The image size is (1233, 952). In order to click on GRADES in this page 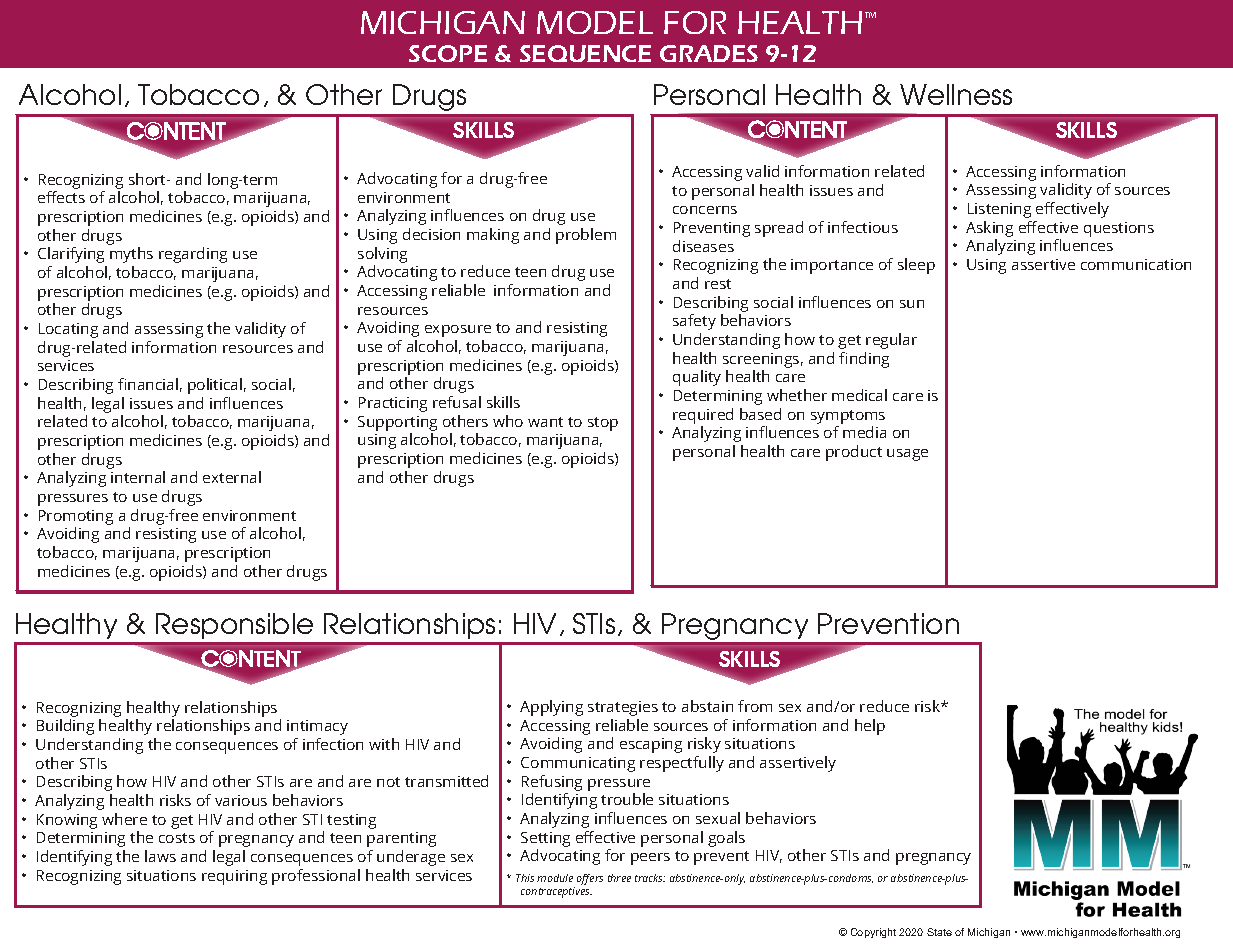, I will do `click(709, 53)`.
